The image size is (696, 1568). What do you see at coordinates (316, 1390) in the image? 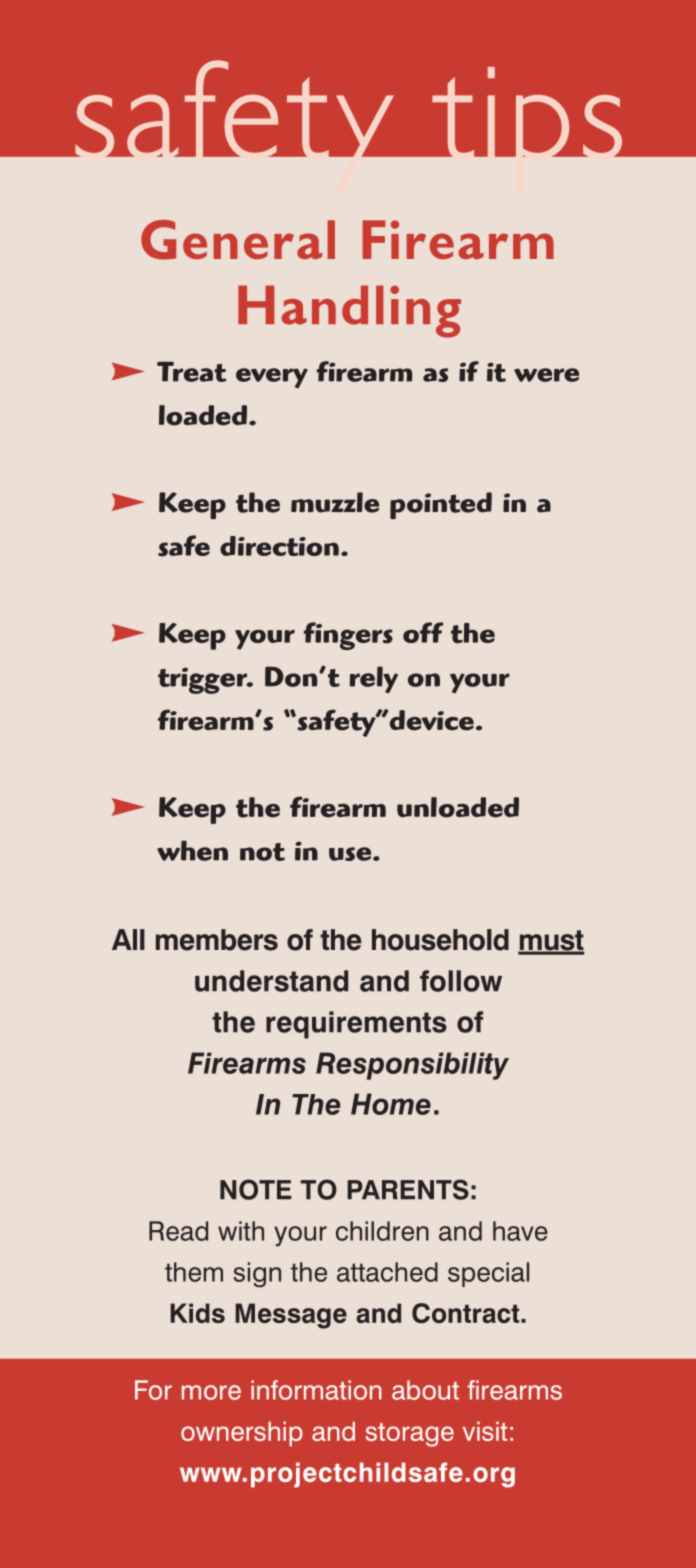
I see `information` at bounding box center [316, 1390].
